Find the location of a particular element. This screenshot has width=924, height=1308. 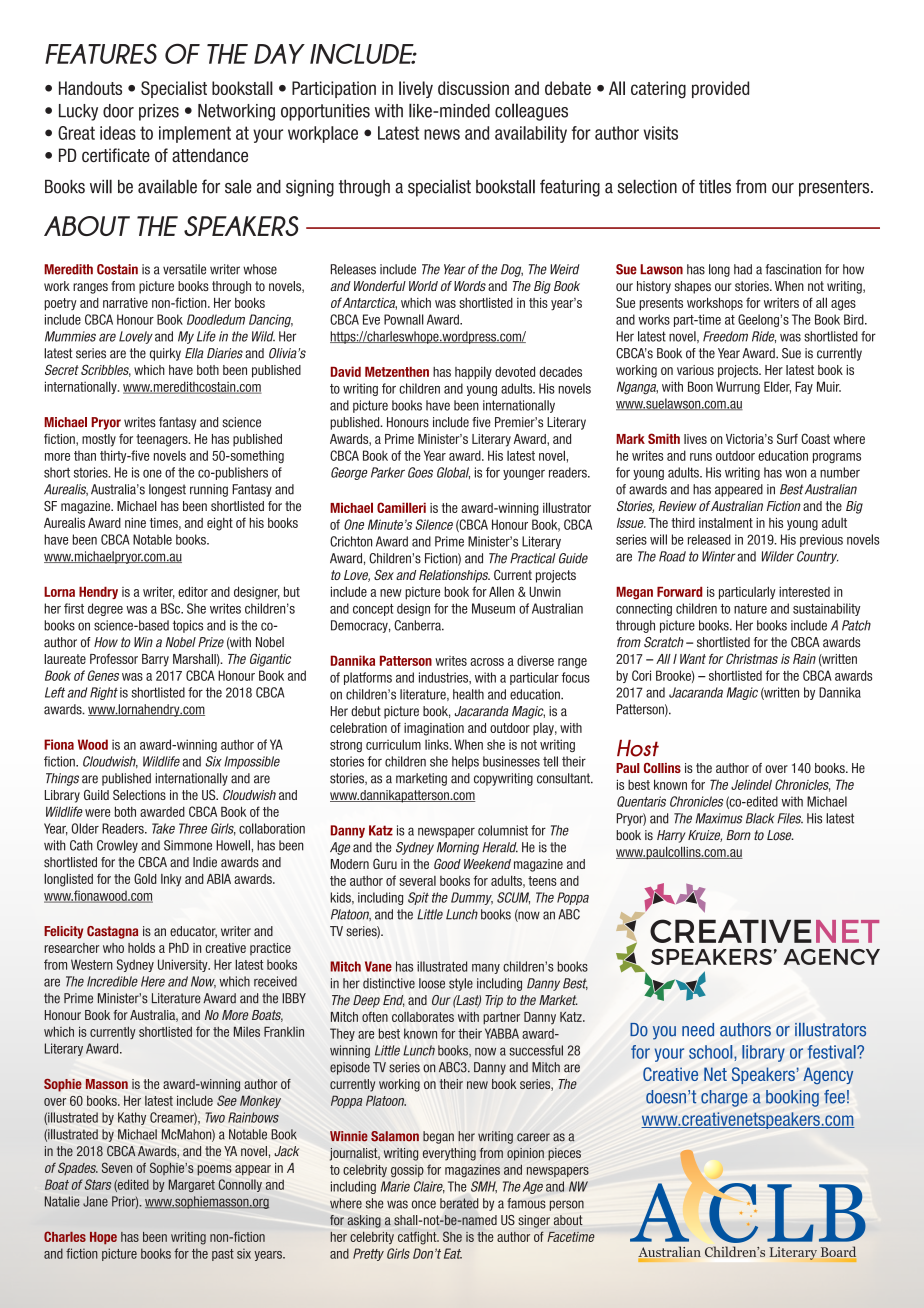

Handouts is located at coordinates (90, 88).
